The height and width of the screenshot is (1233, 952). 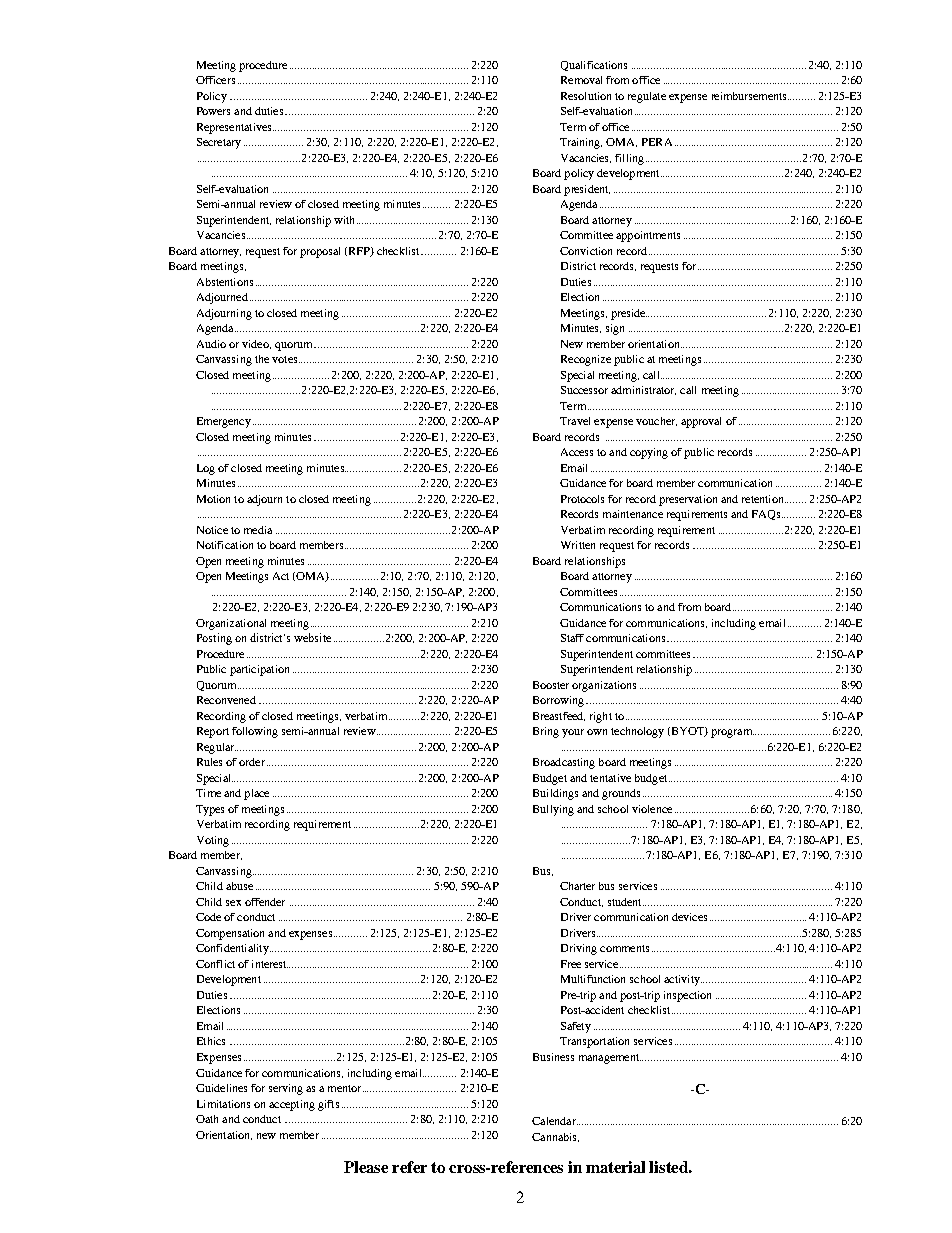 What do you see at coordinates (652, 809) in the screenshot?
I see `violence` at bounding box center [652, 809].
